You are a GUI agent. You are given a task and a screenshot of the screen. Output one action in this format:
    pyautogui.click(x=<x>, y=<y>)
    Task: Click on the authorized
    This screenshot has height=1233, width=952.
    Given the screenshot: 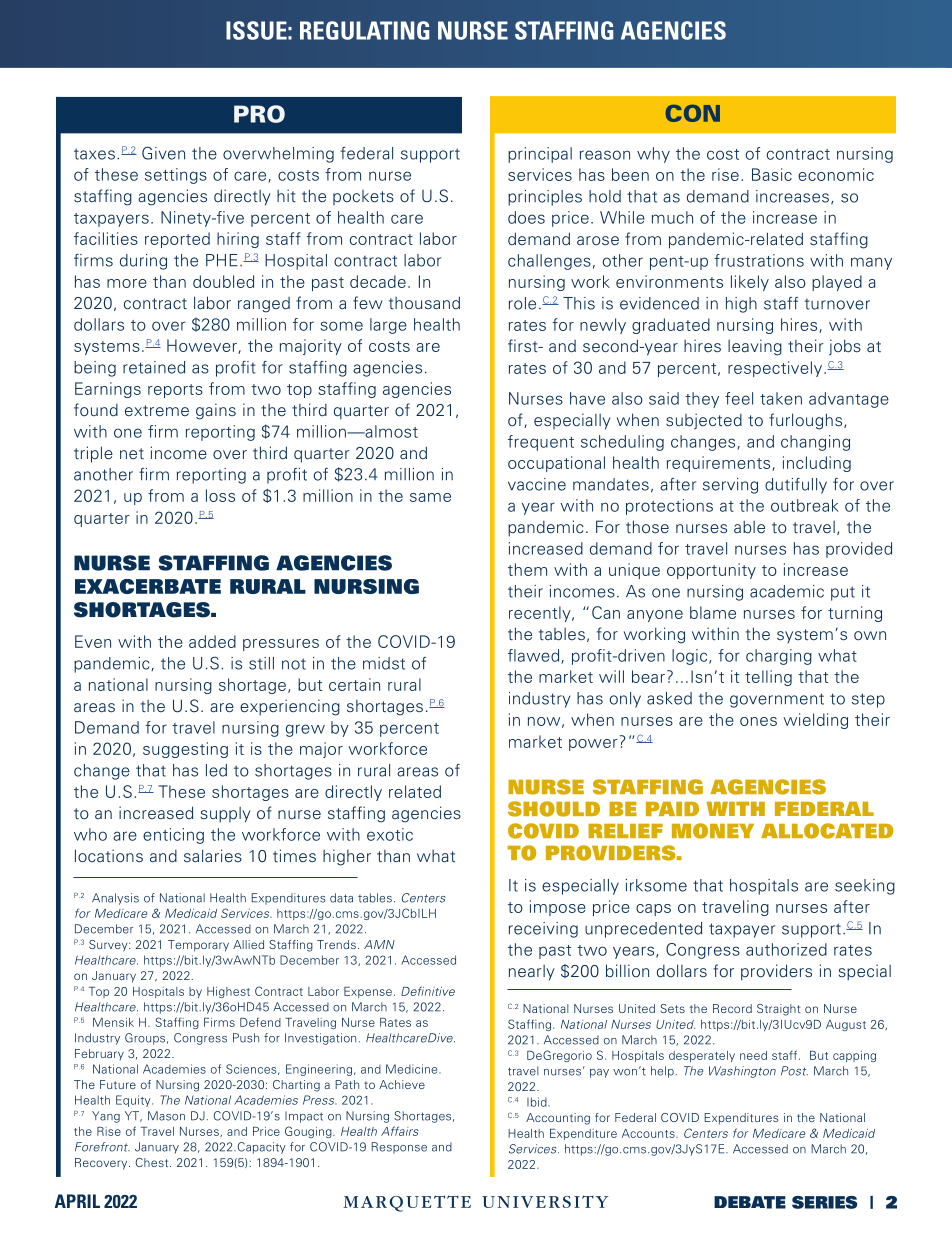 What is the action you would take?
    pyautogui.click(x=786, y=949)
